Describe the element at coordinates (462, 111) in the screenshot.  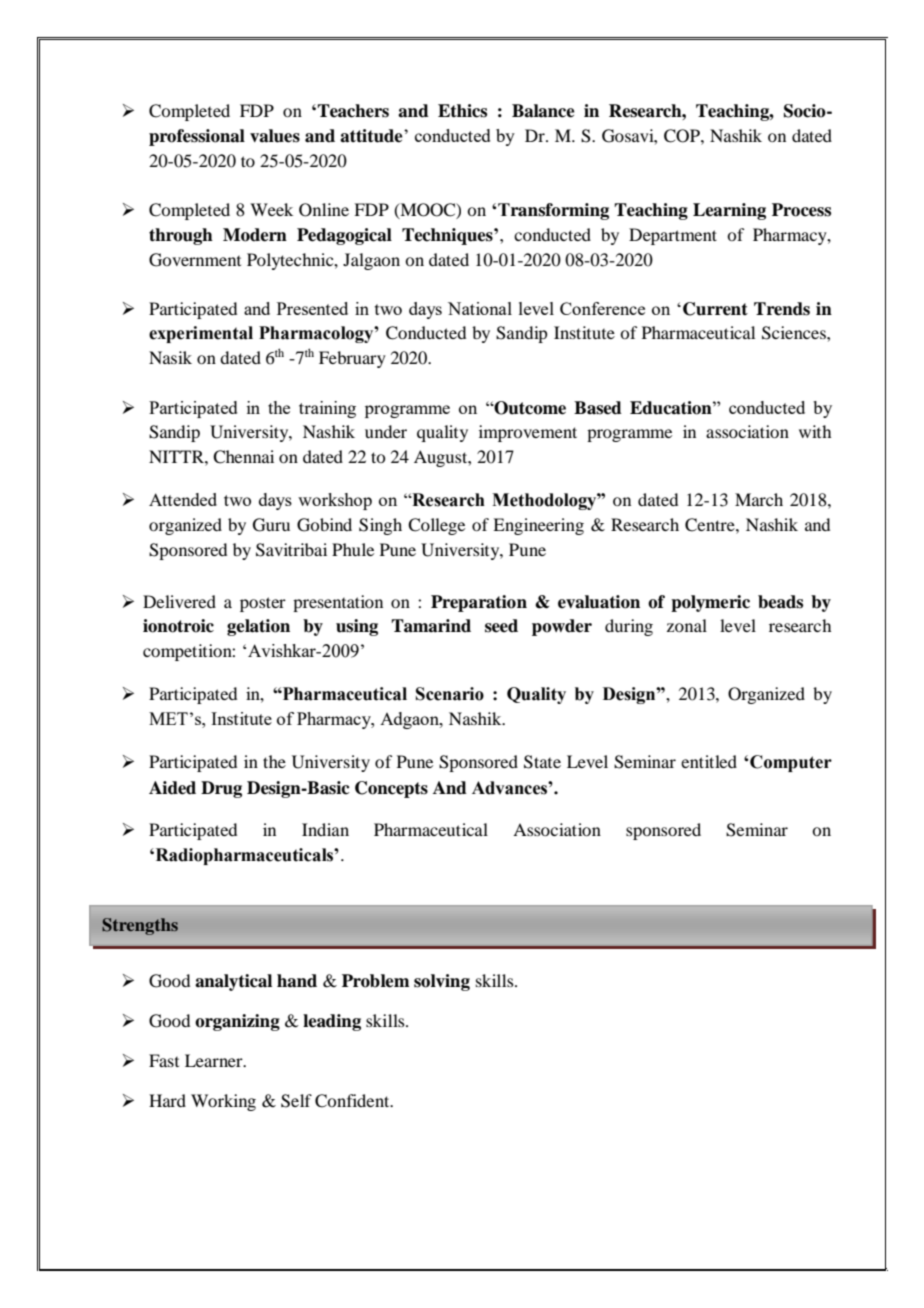
I see `Ethics` at that location.
